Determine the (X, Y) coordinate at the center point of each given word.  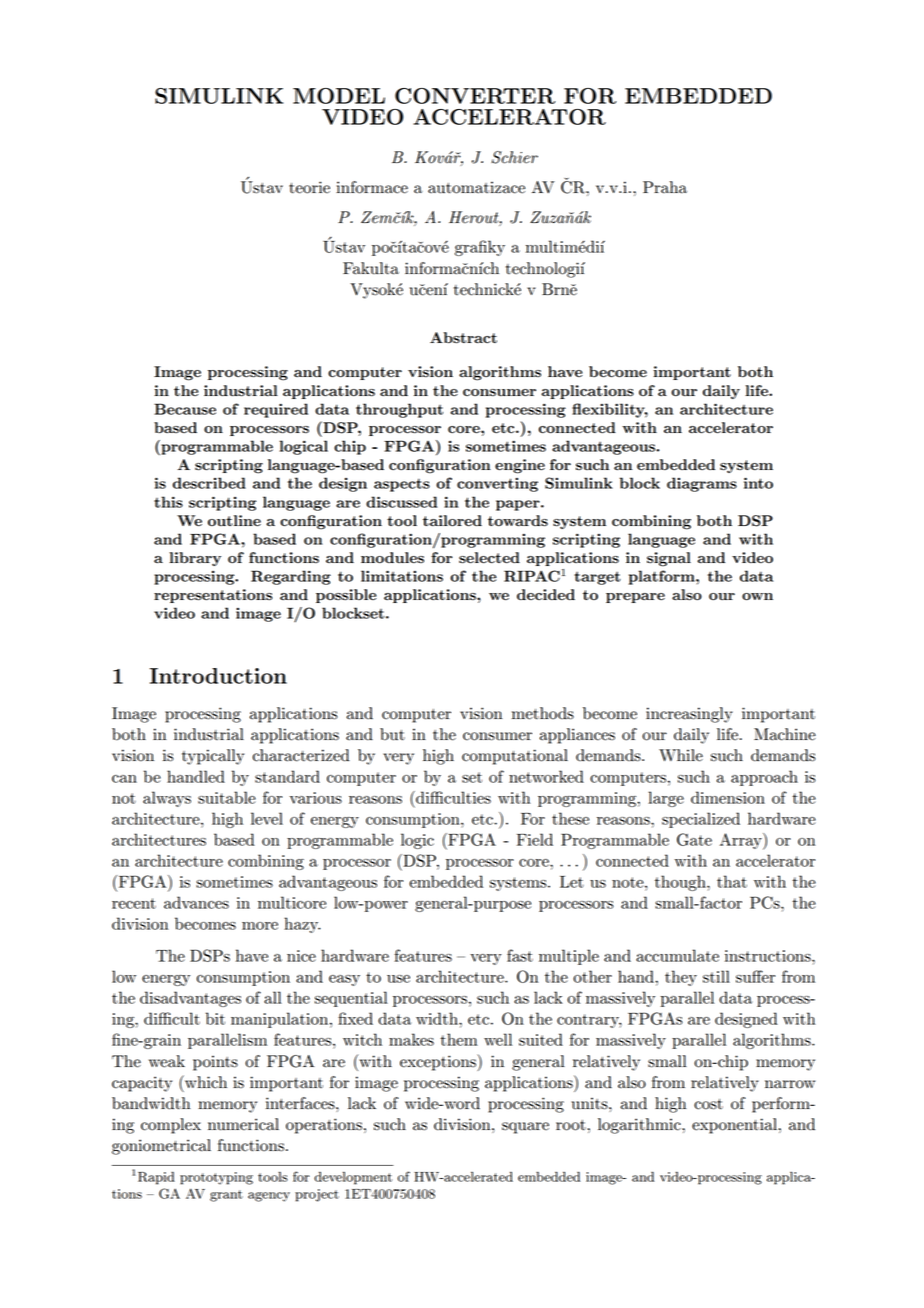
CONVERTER (475, 96)
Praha (665, 187)
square (525, 1128)
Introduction (218, 676)
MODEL (339, 96)
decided (546, 595)
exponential (734, 1126)
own (757, 597)
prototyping (216, 1178)
